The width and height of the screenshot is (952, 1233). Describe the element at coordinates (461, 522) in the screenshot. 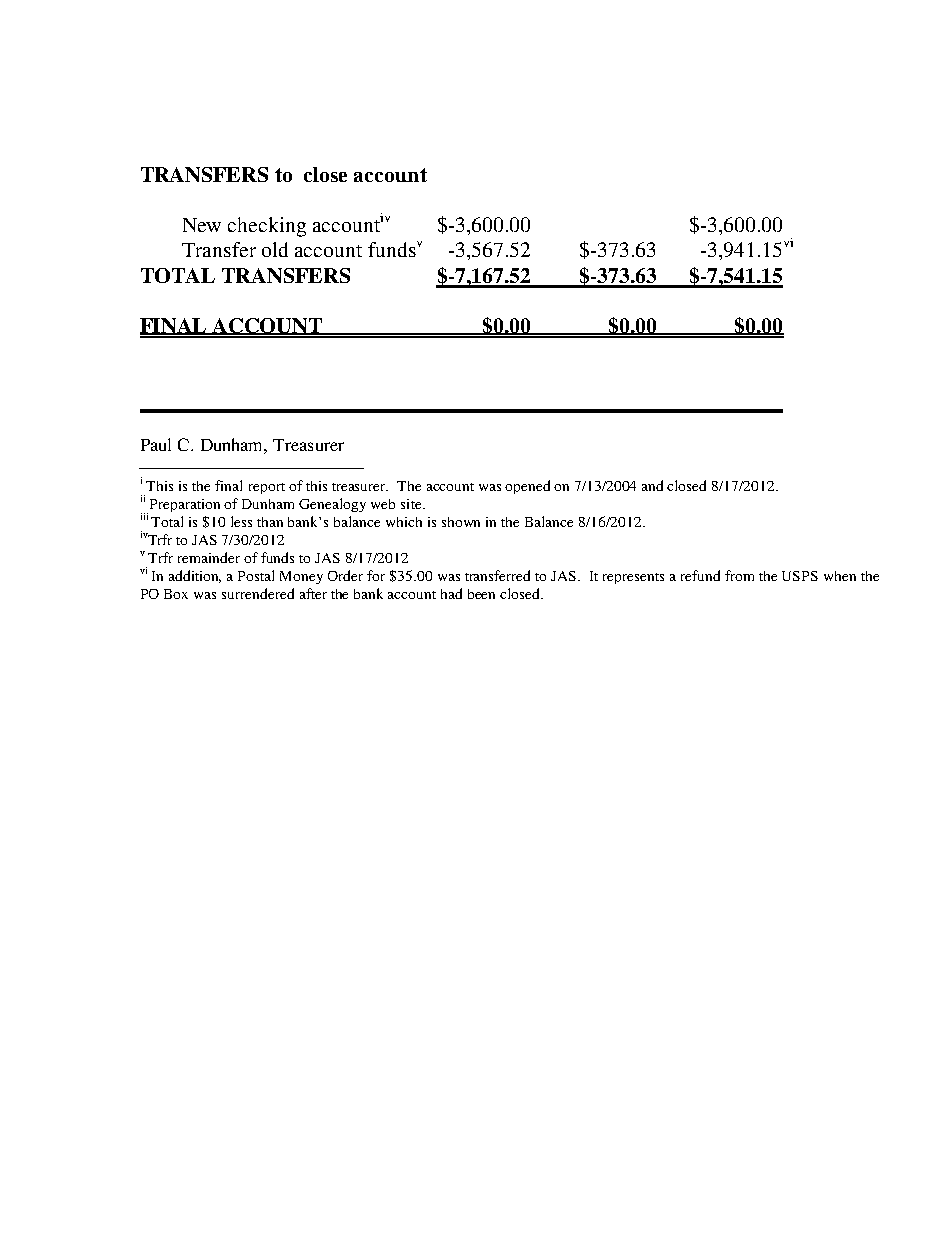

I see `shown` at that location.
